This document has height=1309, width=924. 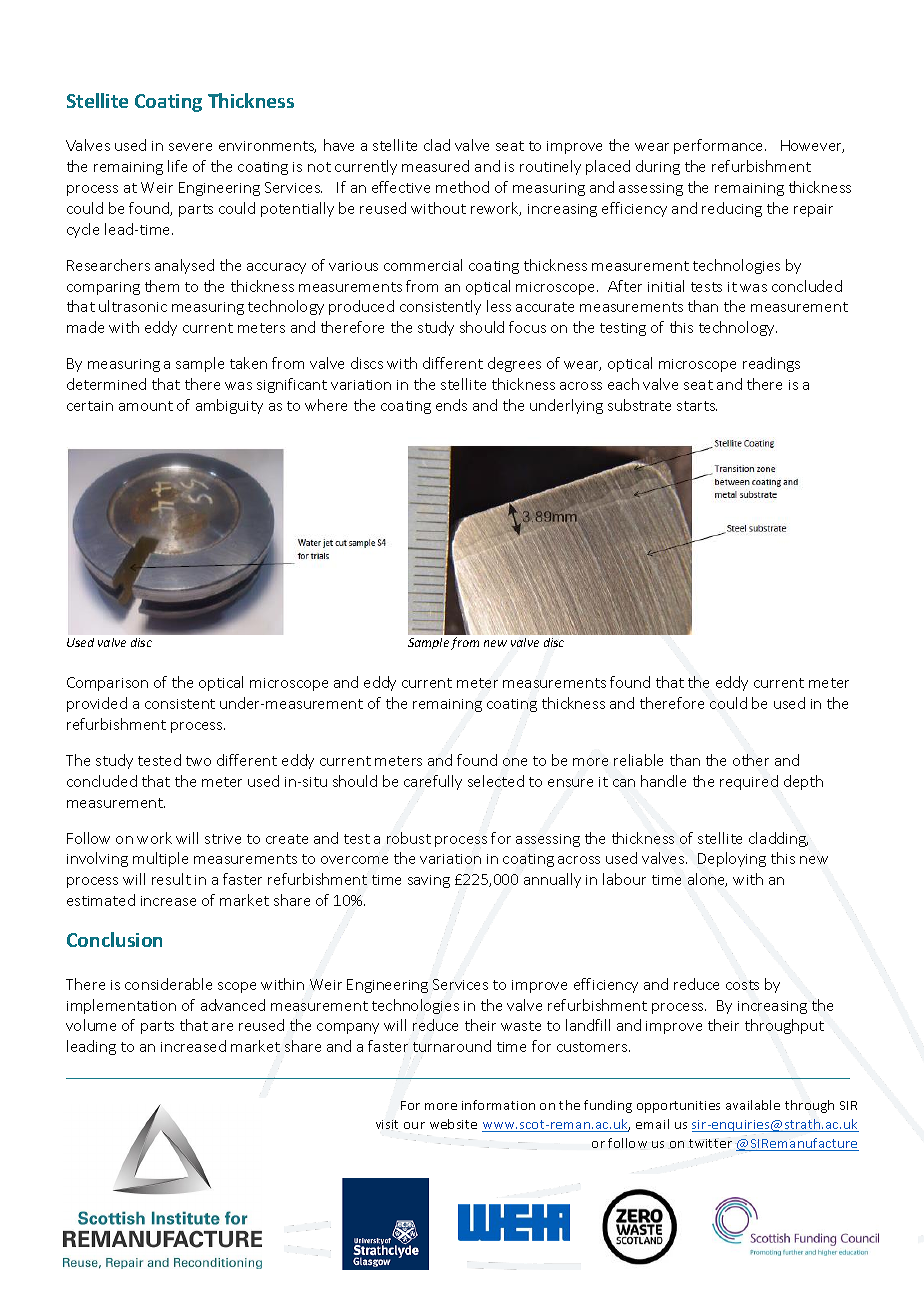 I want to click on performance, so click(x=720, y=146).
